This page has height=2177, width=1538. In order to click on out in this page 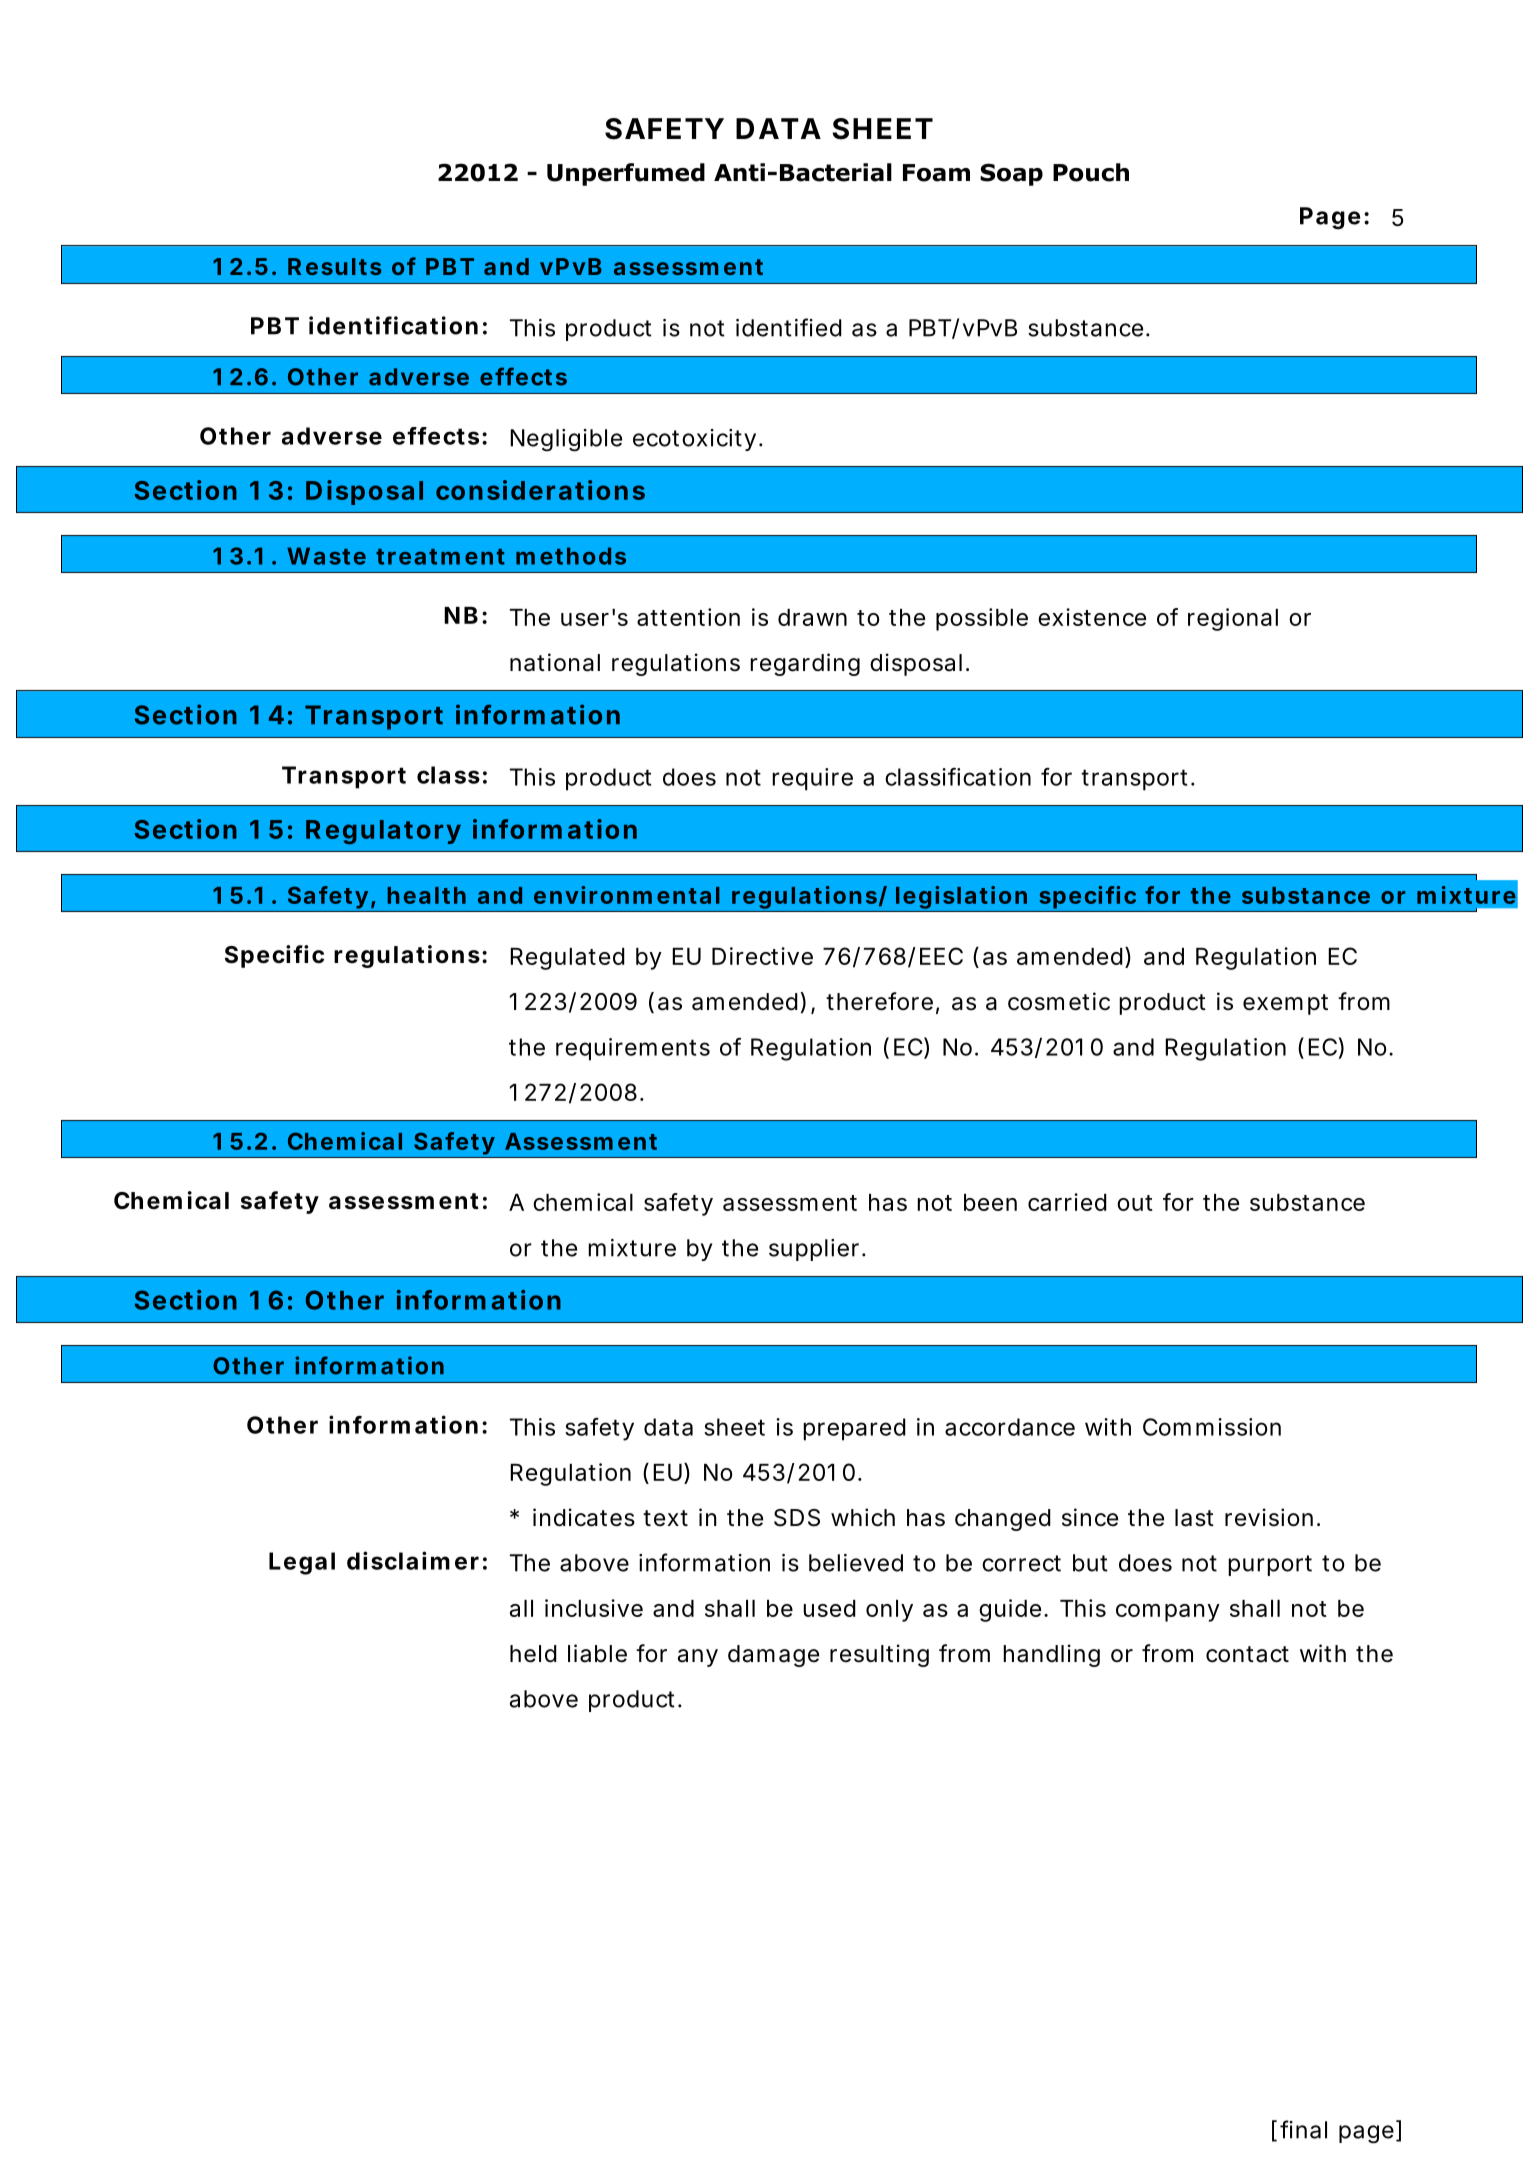, I will do `click(1135, 1203)`.
